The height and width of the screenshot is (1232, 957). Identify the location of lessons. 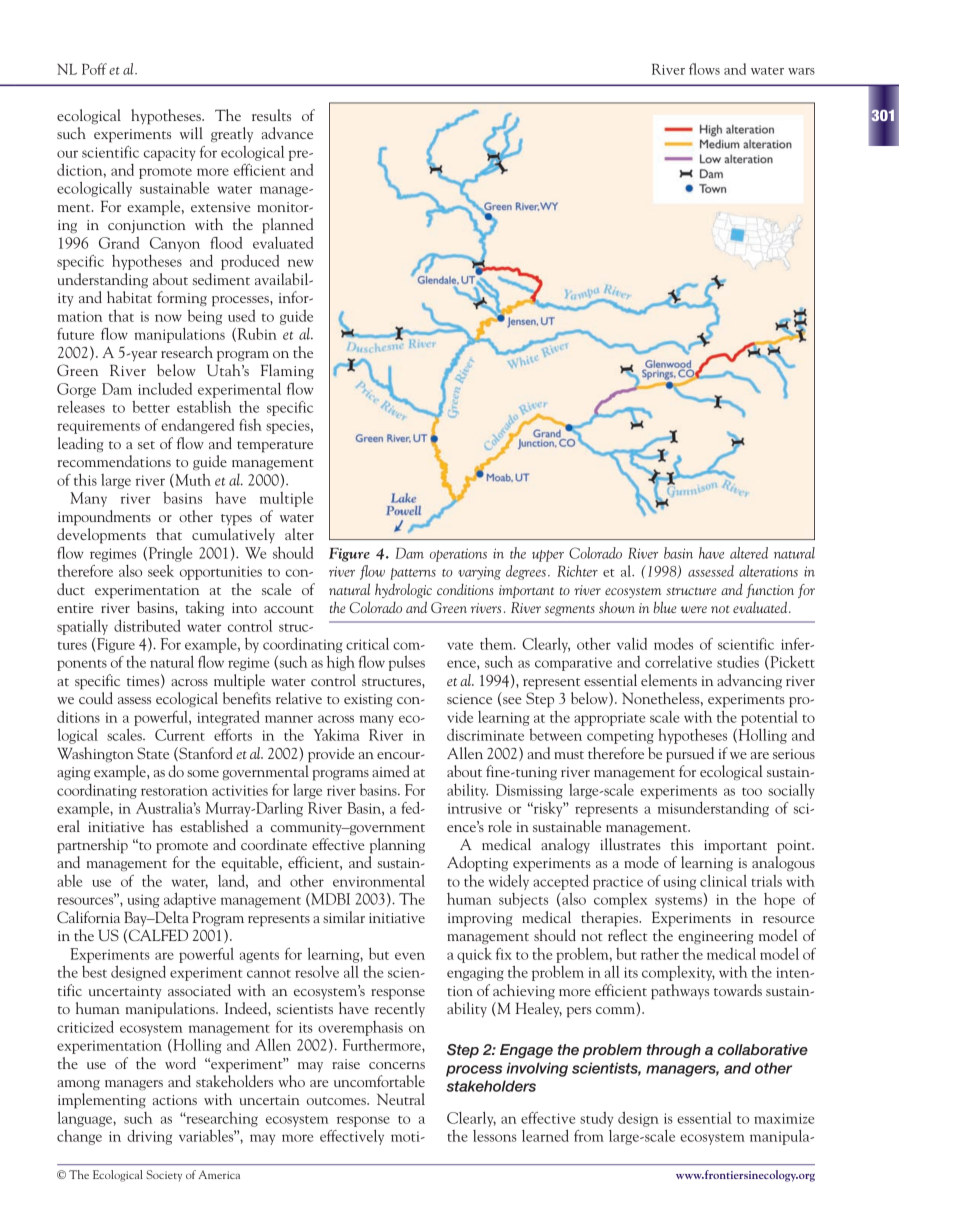
(495, 1136).
